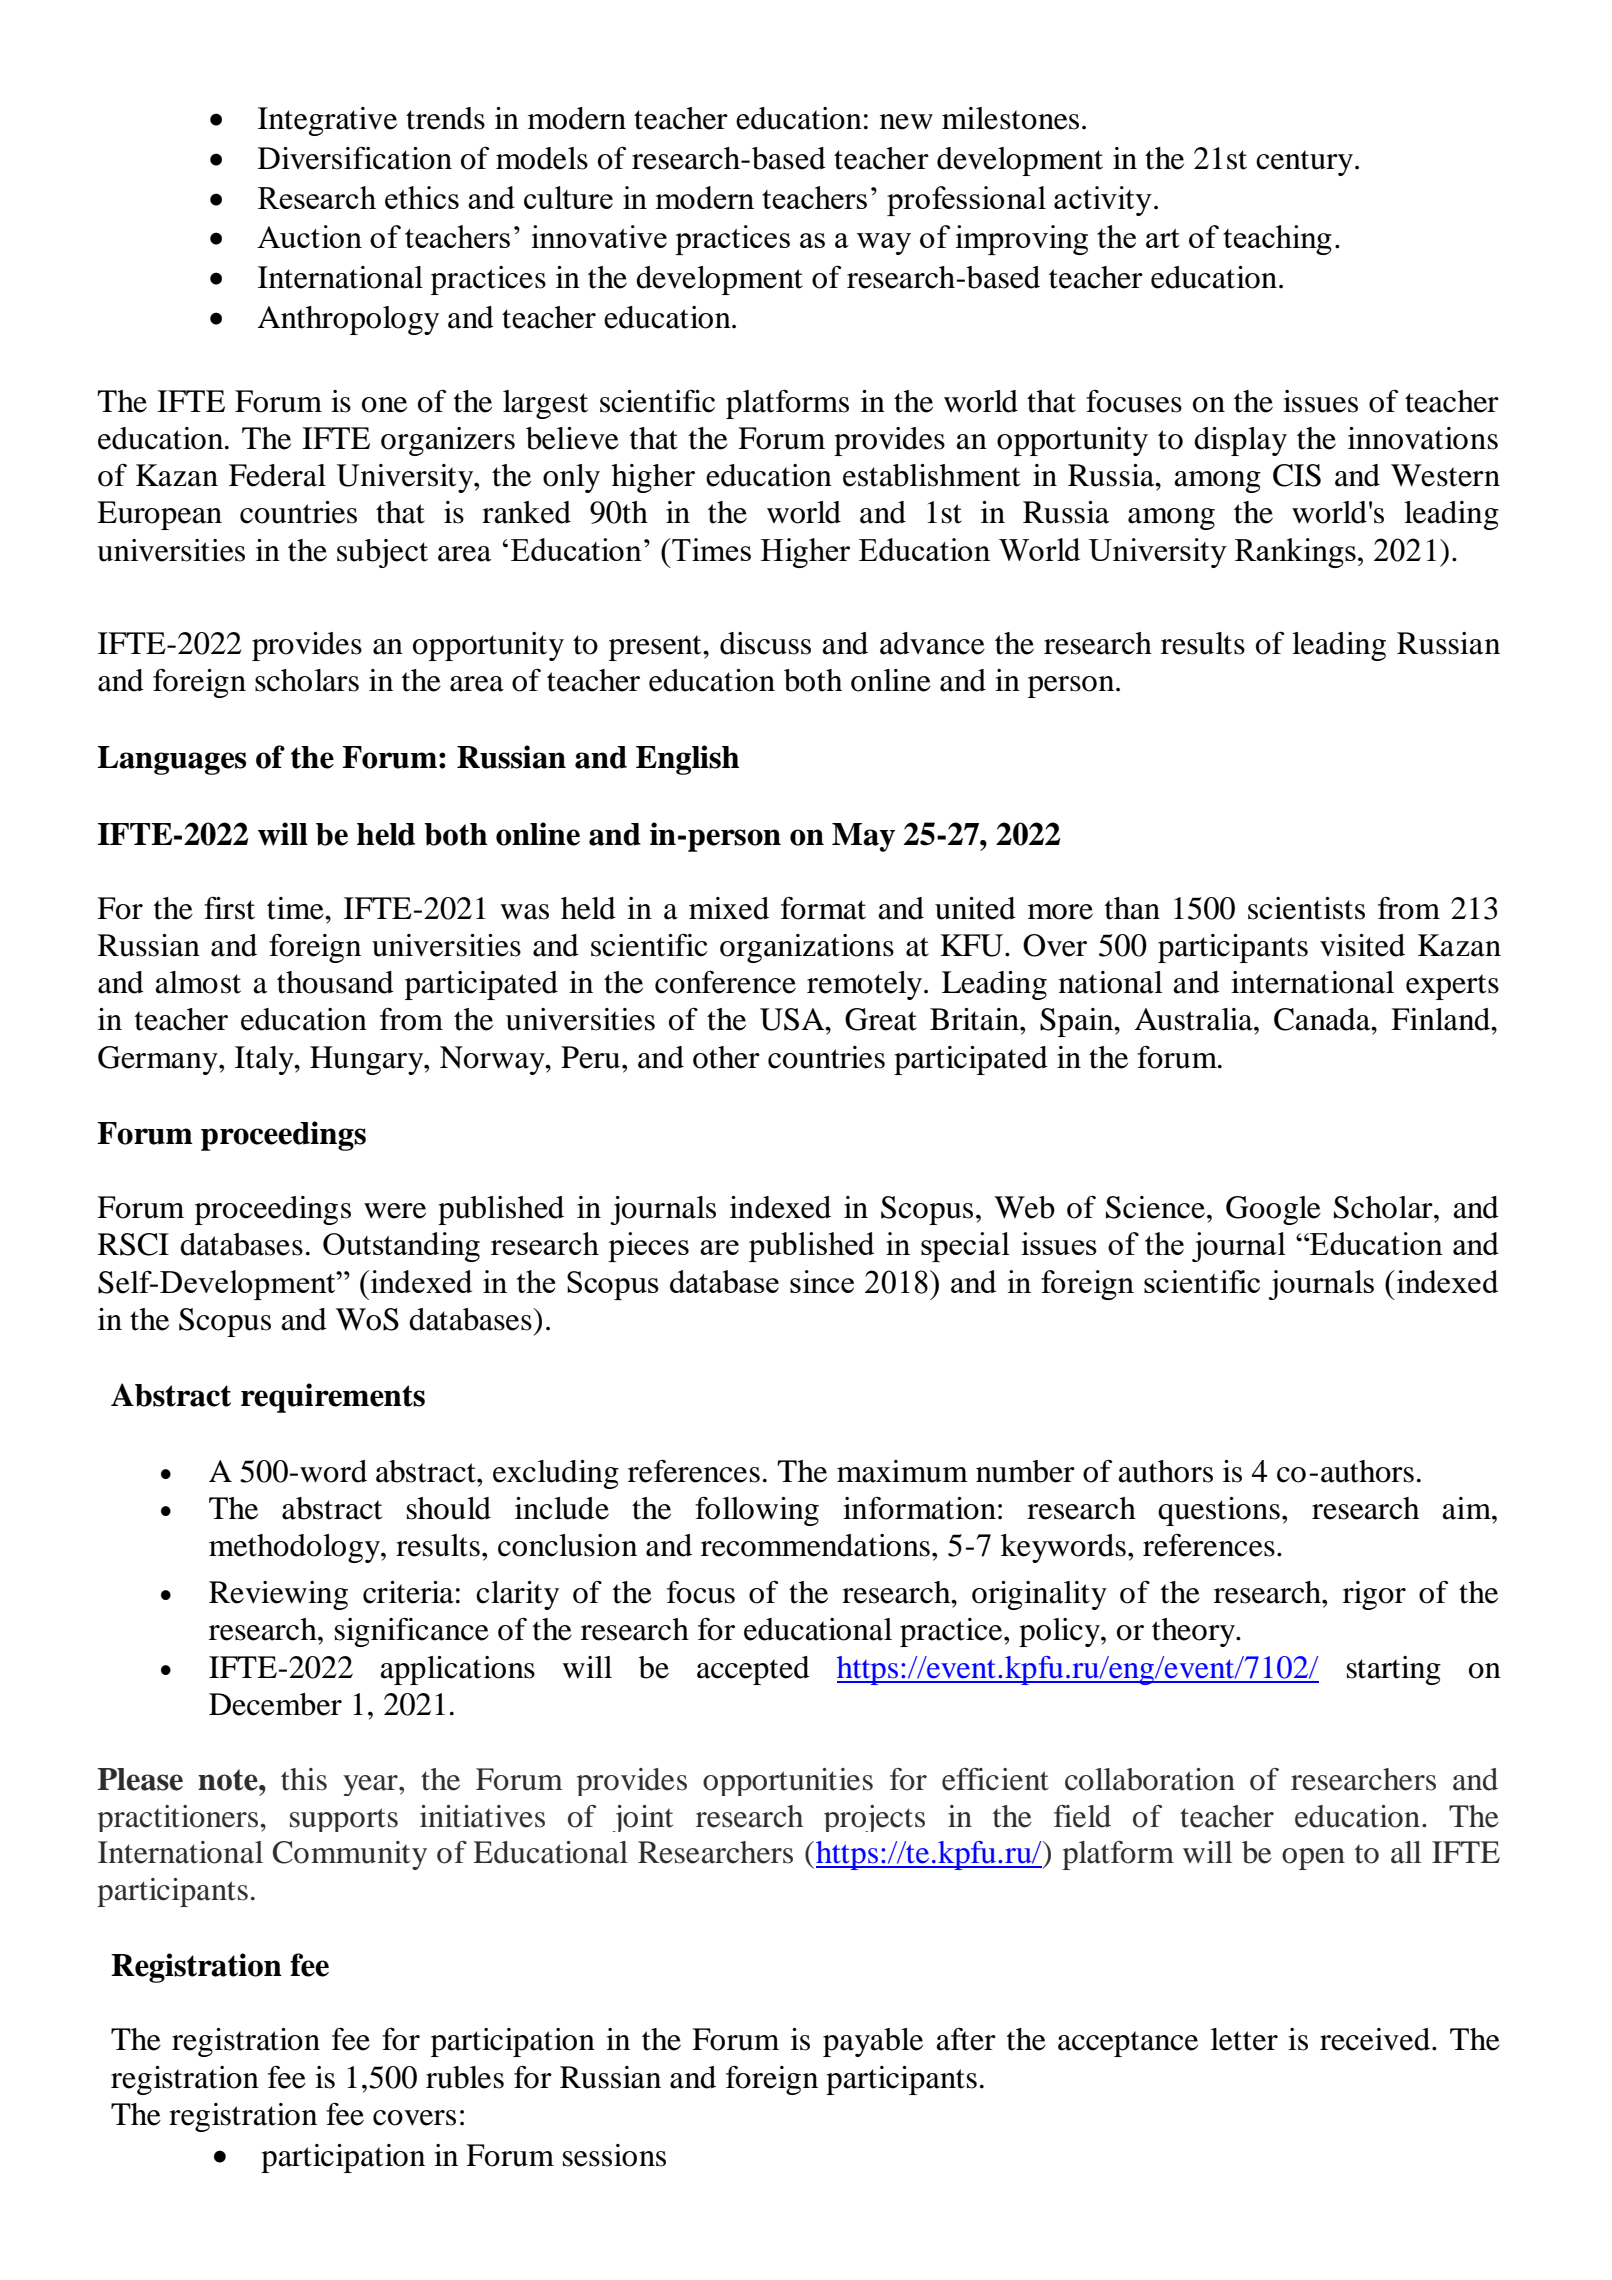 This image has width=1612, height=2280. I want to click on payable, so click(873, 2042).
